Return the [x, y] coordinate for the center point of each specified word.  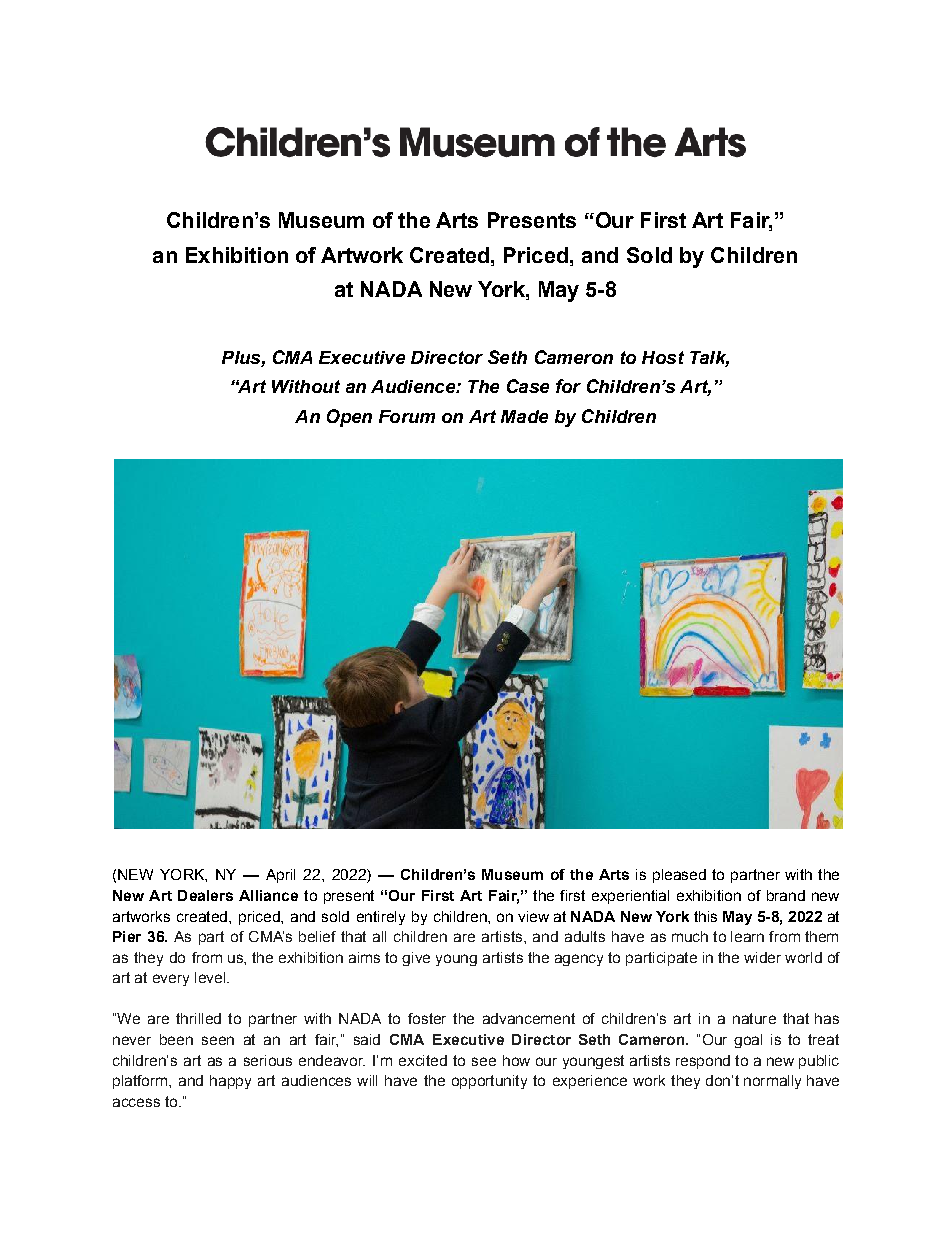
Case [528, 386]
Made [524, 416]
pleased [679, 876]
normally [772, 1082]
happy [230, 1082]
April [280, 876]
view [533, 916]
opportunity [489, 1082]
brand [786, 895]
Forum [407, 416]
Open [349, 418]
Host [663, 357]
